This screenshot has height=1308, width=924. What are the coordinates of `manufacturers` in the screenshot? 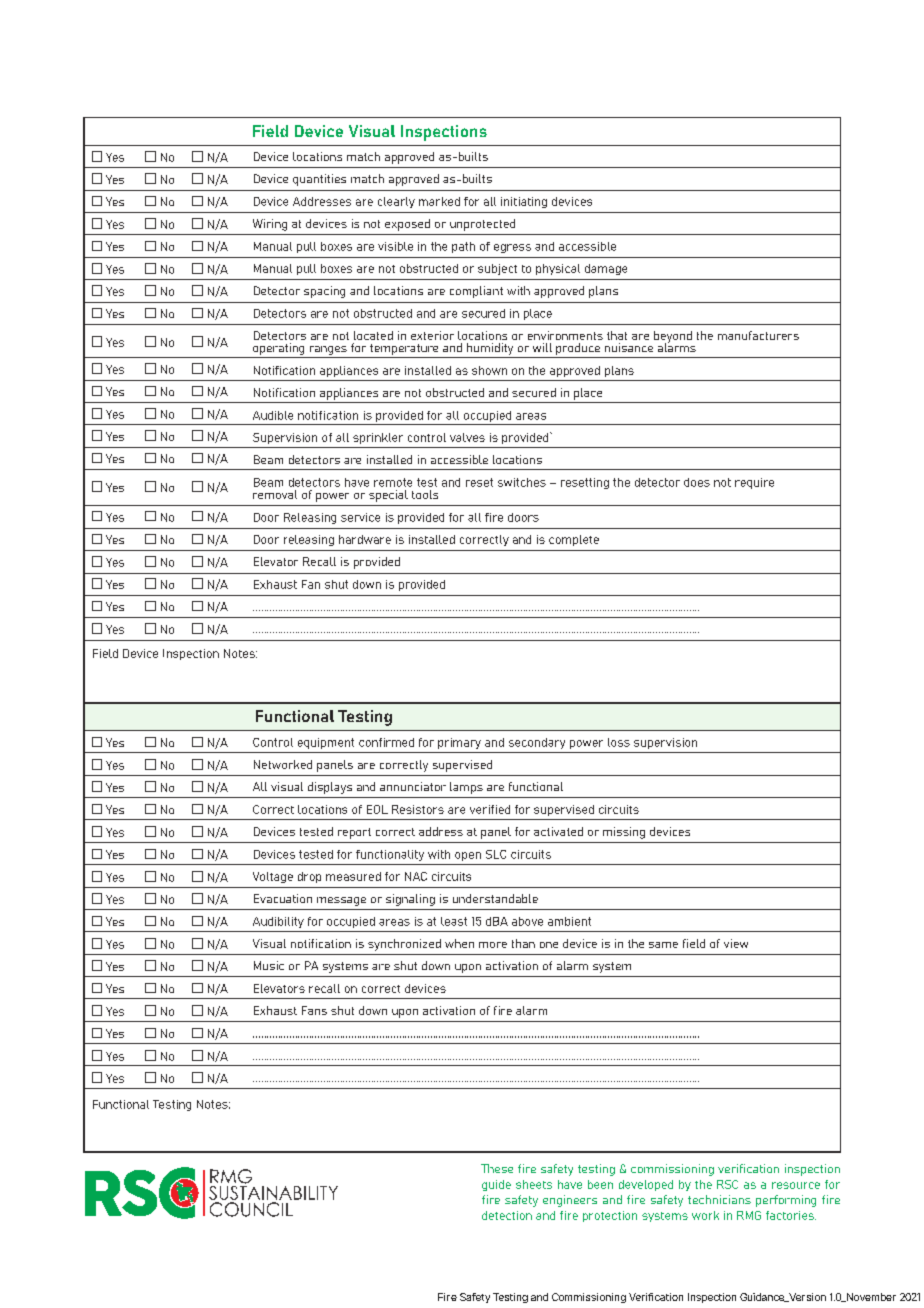 It's located at (758, 335).
